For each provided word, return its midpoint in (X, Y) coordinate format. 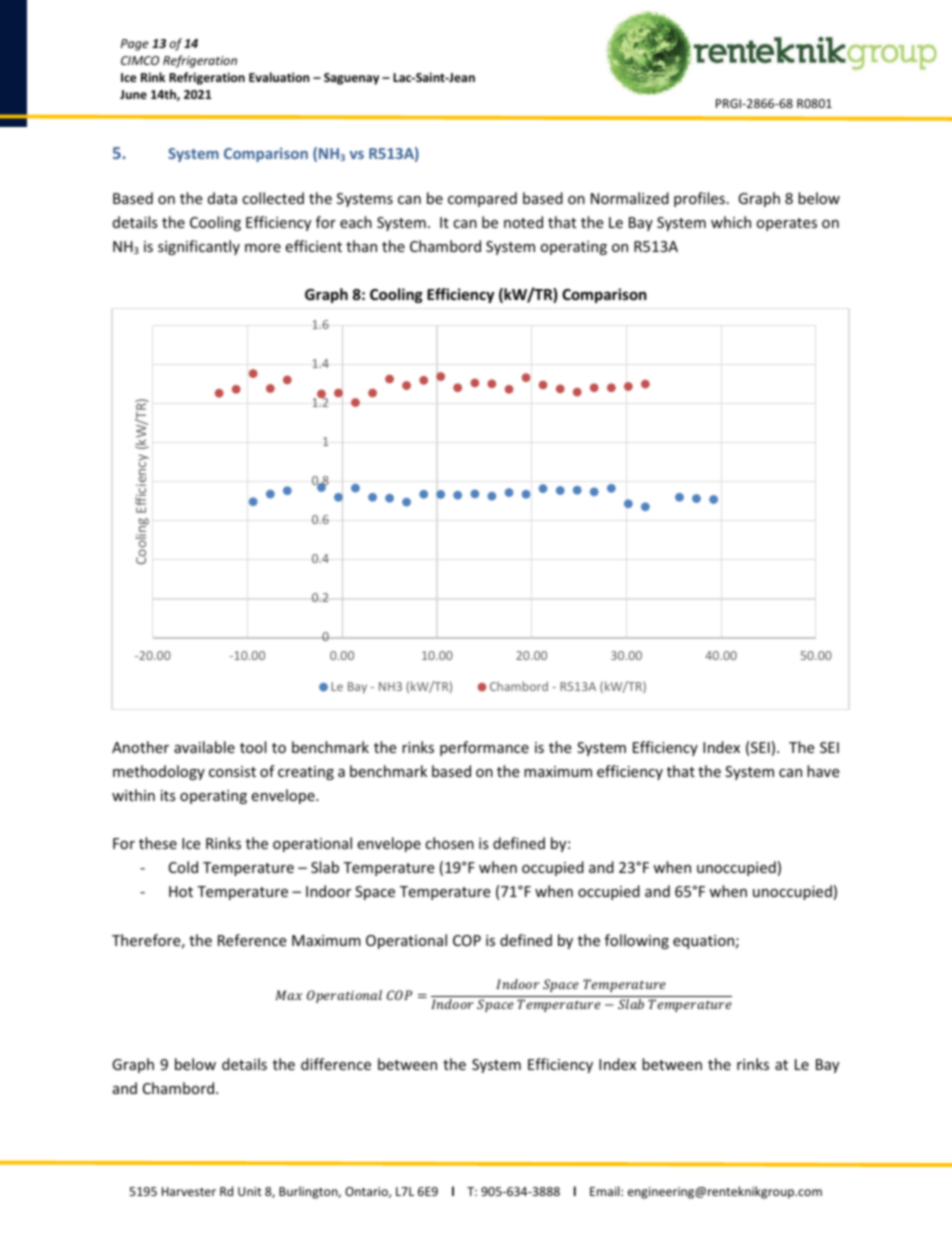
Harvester (189, 1191)
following (637, 941)
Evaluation (279, 77)
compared (482, 199)
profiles (699, 199)
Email (606, 1191)
